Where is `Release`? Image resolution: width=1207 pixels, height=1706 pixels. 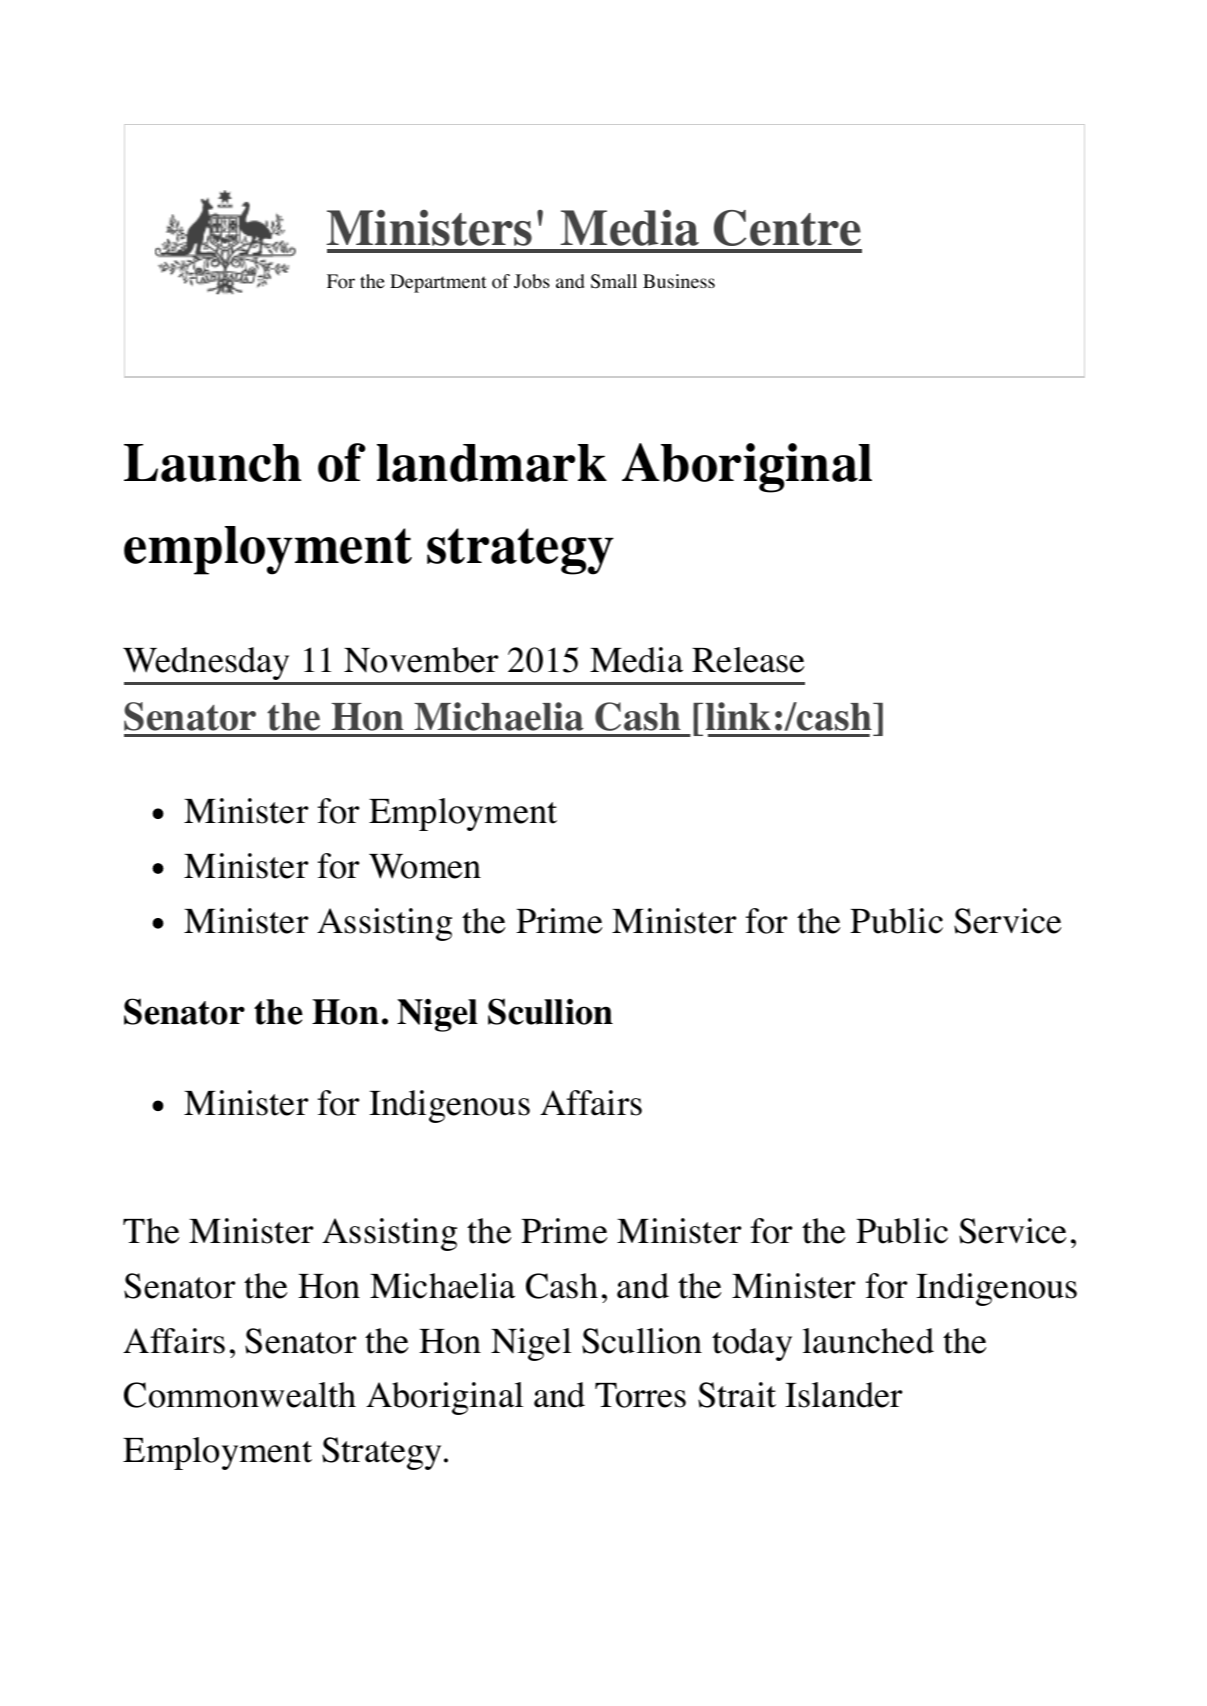 Release is located at coordinates (748, 660).
